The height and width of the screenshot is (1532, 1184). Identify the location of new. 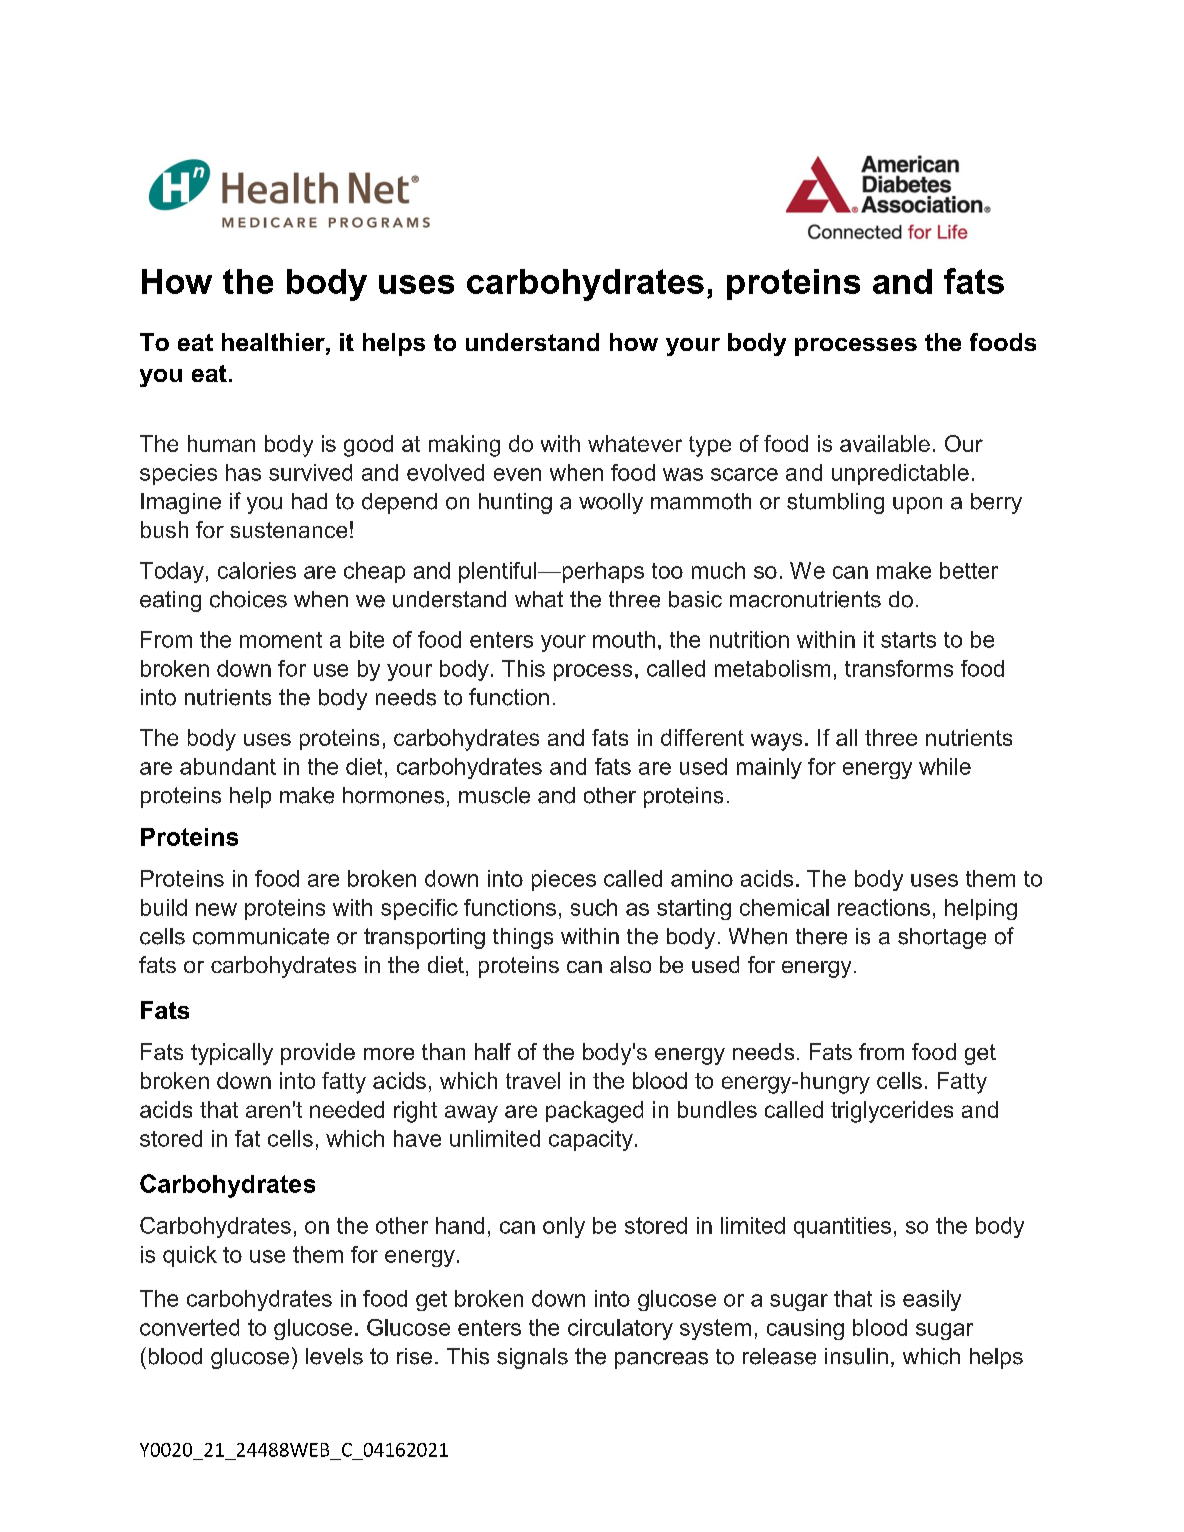
(216, 909).
